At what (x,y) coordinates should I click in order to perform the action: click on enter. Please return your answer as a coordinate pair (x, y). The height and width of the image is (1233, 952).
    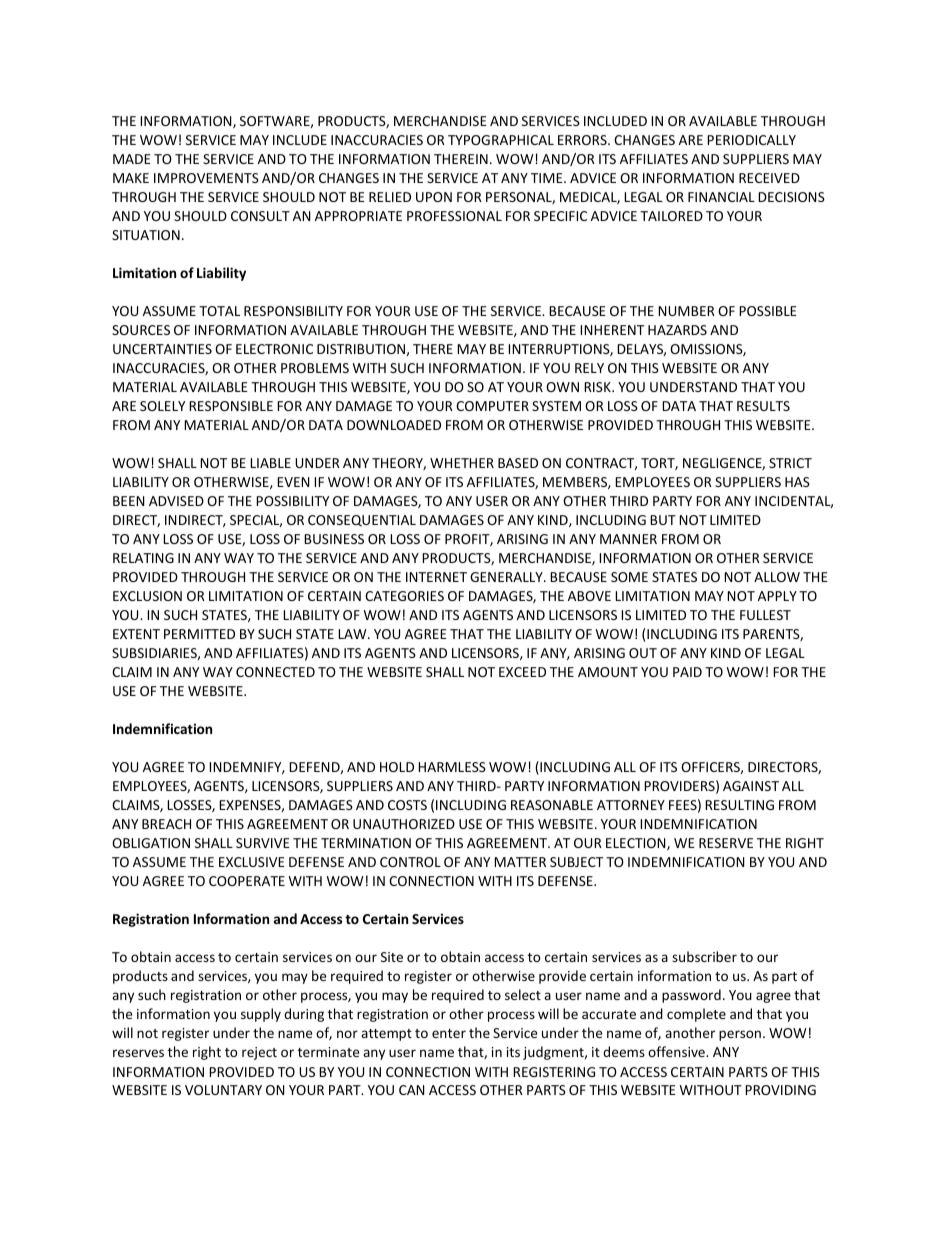
    Looking at the image, I should click on (449, 1033).
